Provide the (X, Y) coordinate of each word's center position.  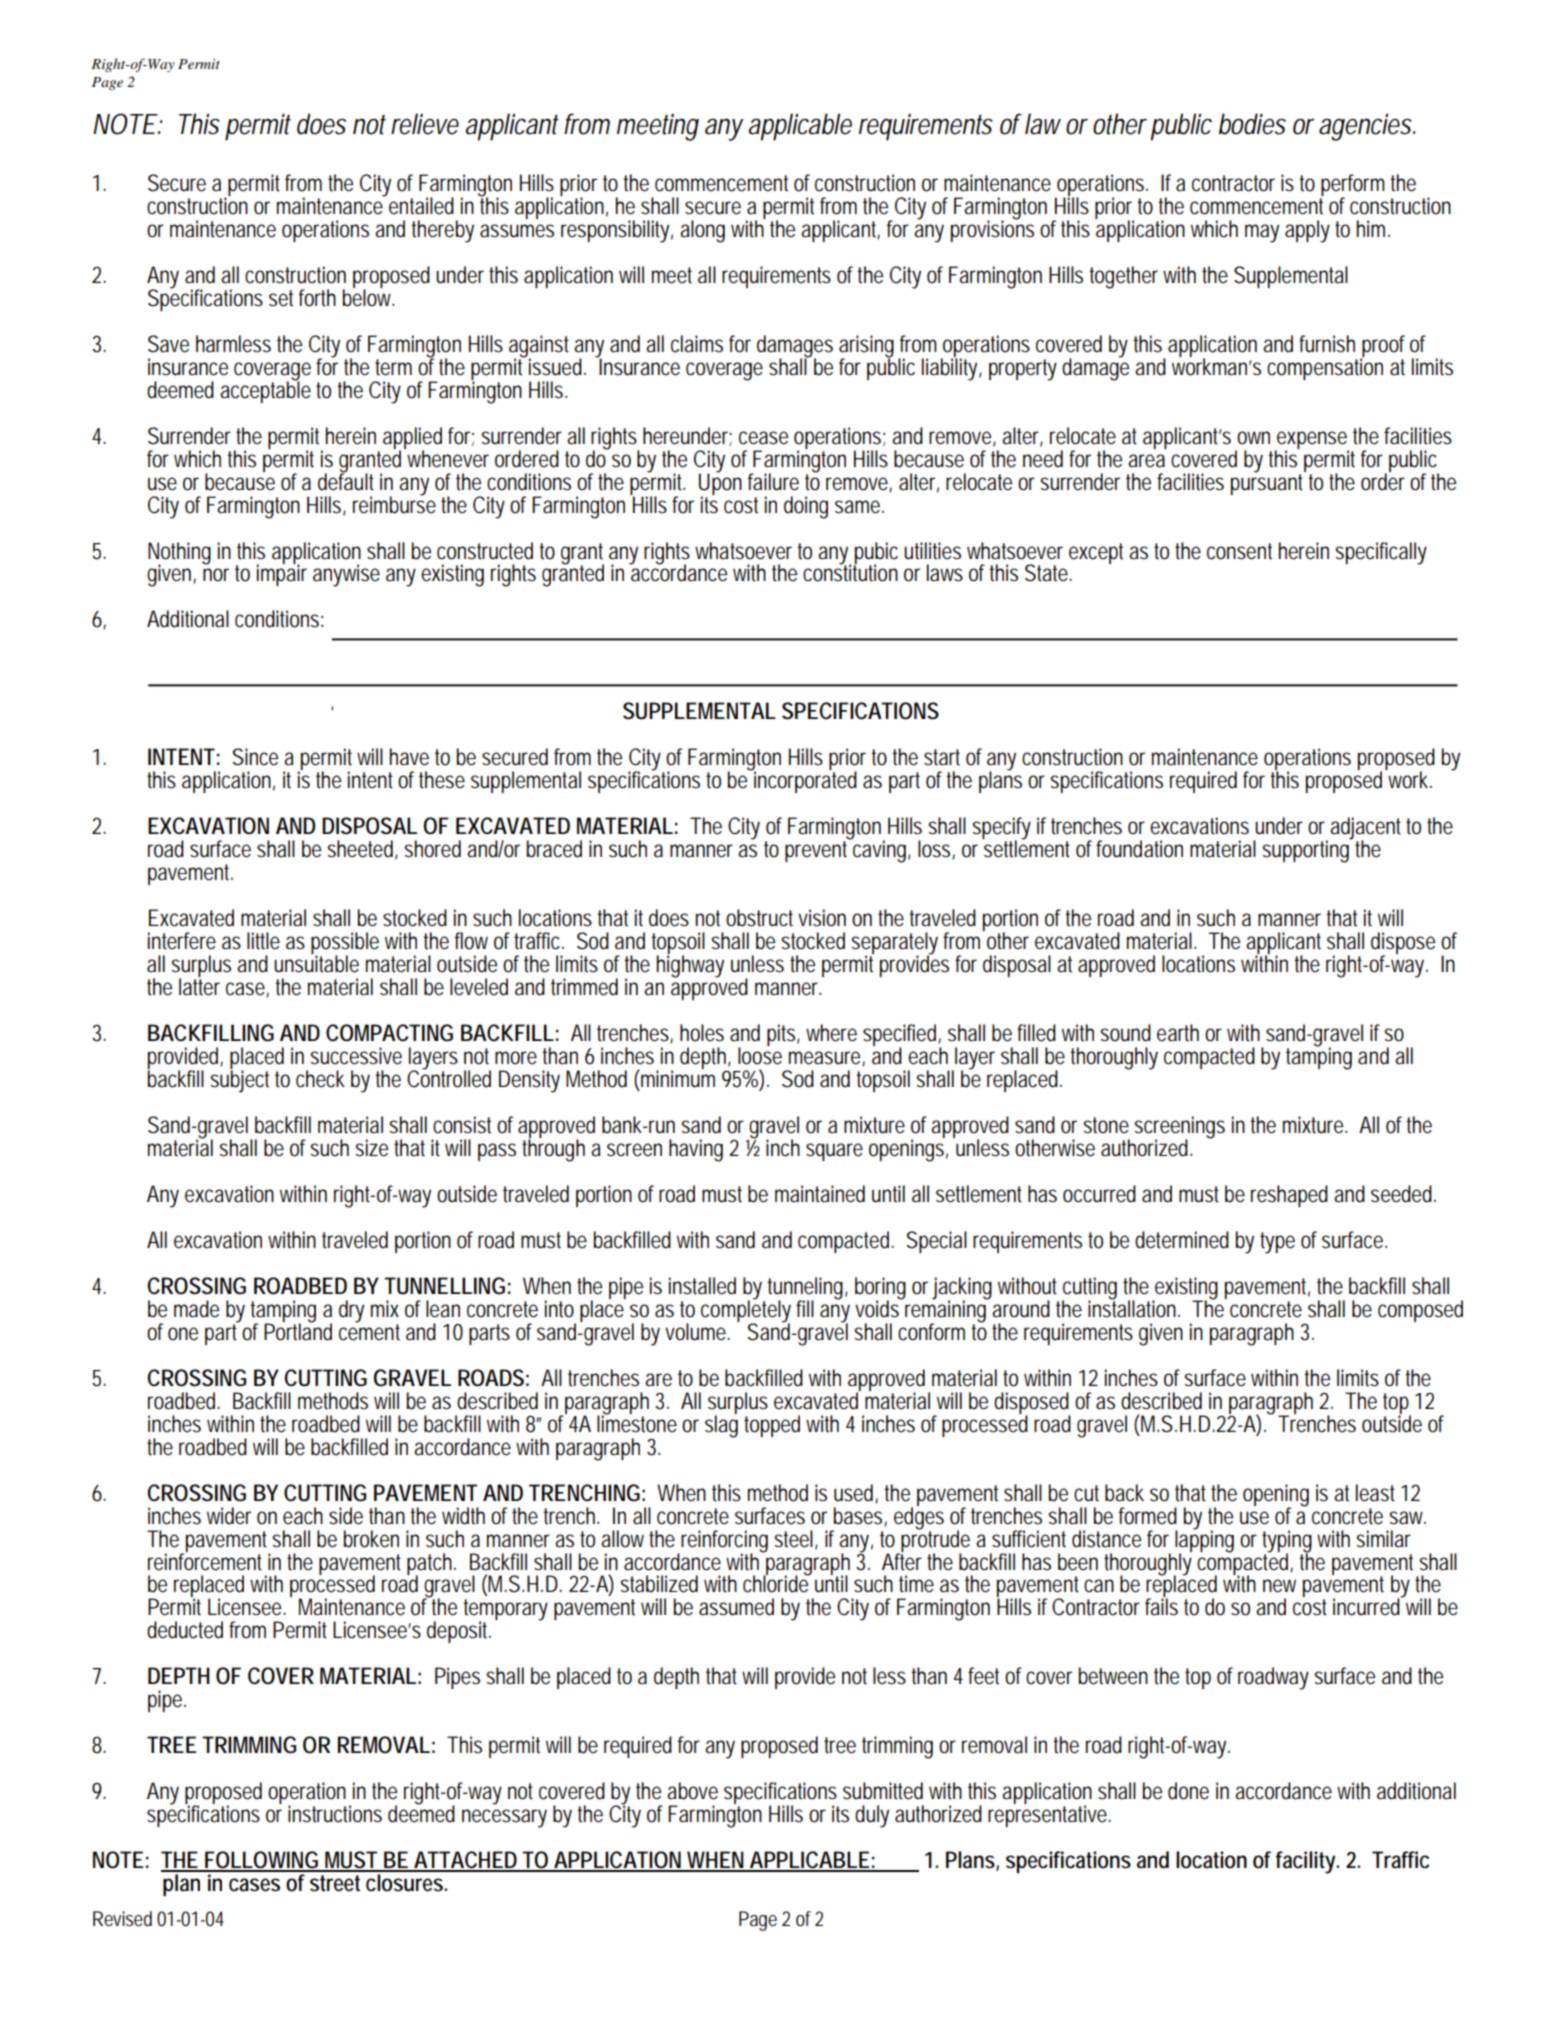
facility (1307, 1862)
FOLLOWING (263, 1861)
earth (1178, 1033)
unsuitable (316, 963)
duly (872, 1816)
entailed (421, 206)
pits (783, 1035)
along (702, 231)
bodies (1252, 124)
